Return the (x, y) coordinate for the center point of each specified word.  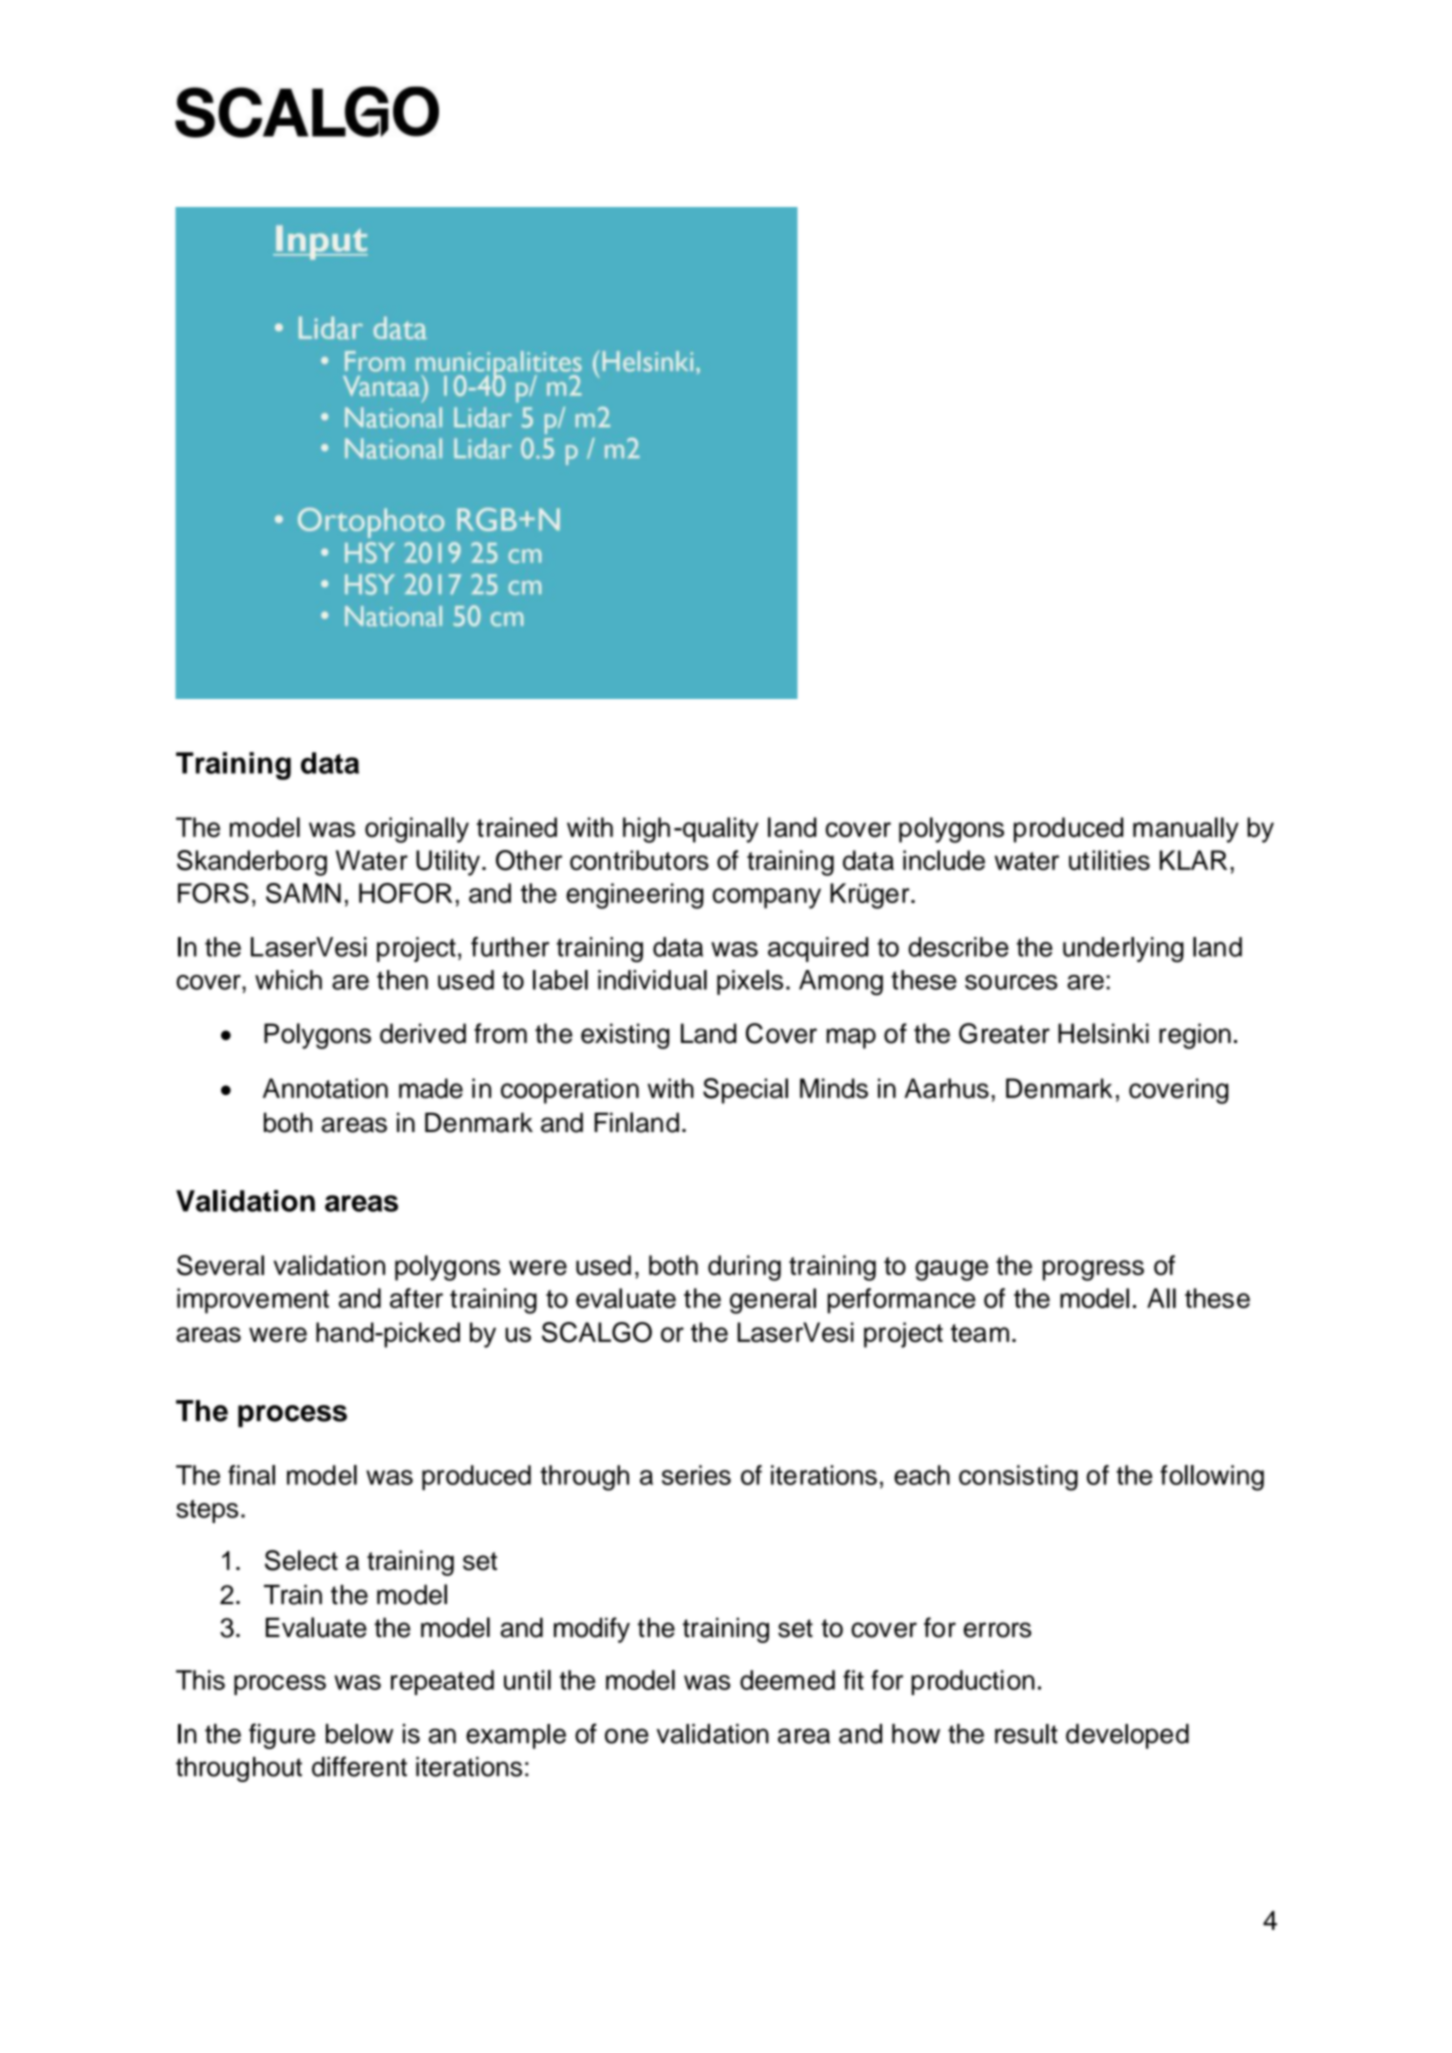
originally (417, 830)
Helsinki (1103, 1033)
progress (1093, 1270)
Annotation (325, 1088)
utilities (1109, 860)
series (696, 1475)
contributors (639, 860)
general (773, 1301)
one (627, 1736)
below (359, 1734)
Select (301, 1560)
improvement (253, 1301)
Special (745, 1091)
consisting (1018, 1478)
